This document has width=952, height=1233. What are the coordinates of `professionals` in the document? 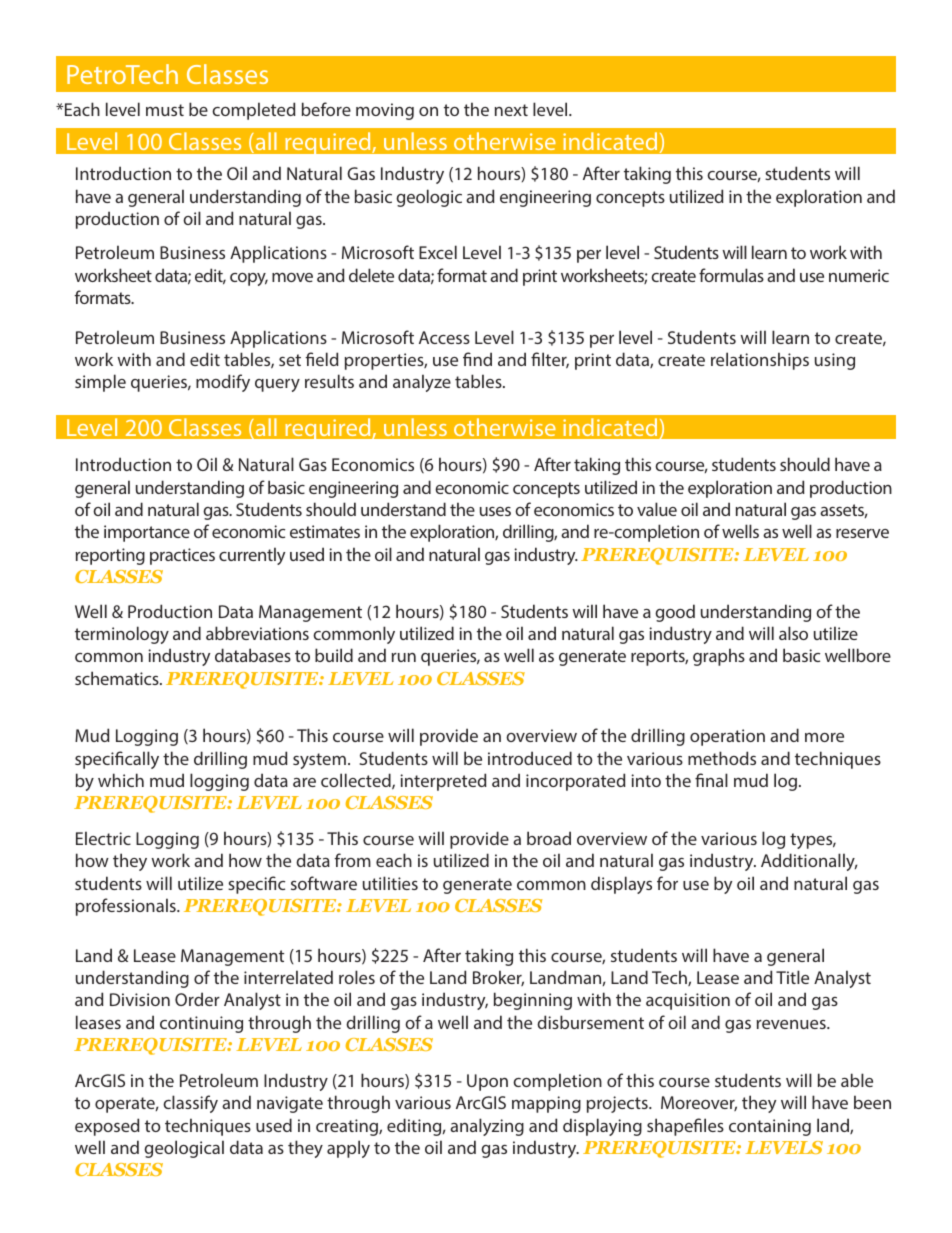 It's located at (127, 907).
